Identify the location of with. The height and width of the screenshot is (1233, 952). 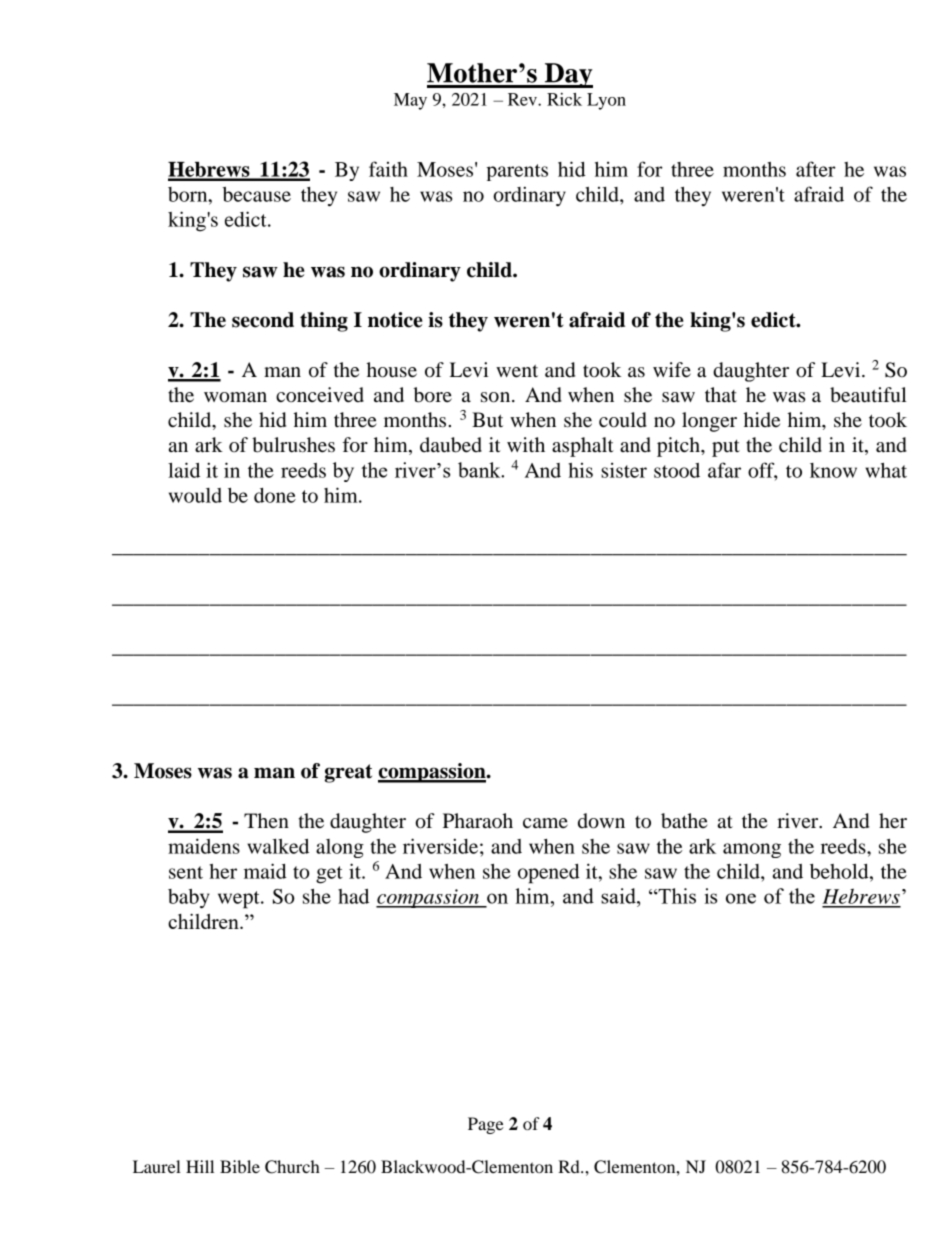
(526, 444).
